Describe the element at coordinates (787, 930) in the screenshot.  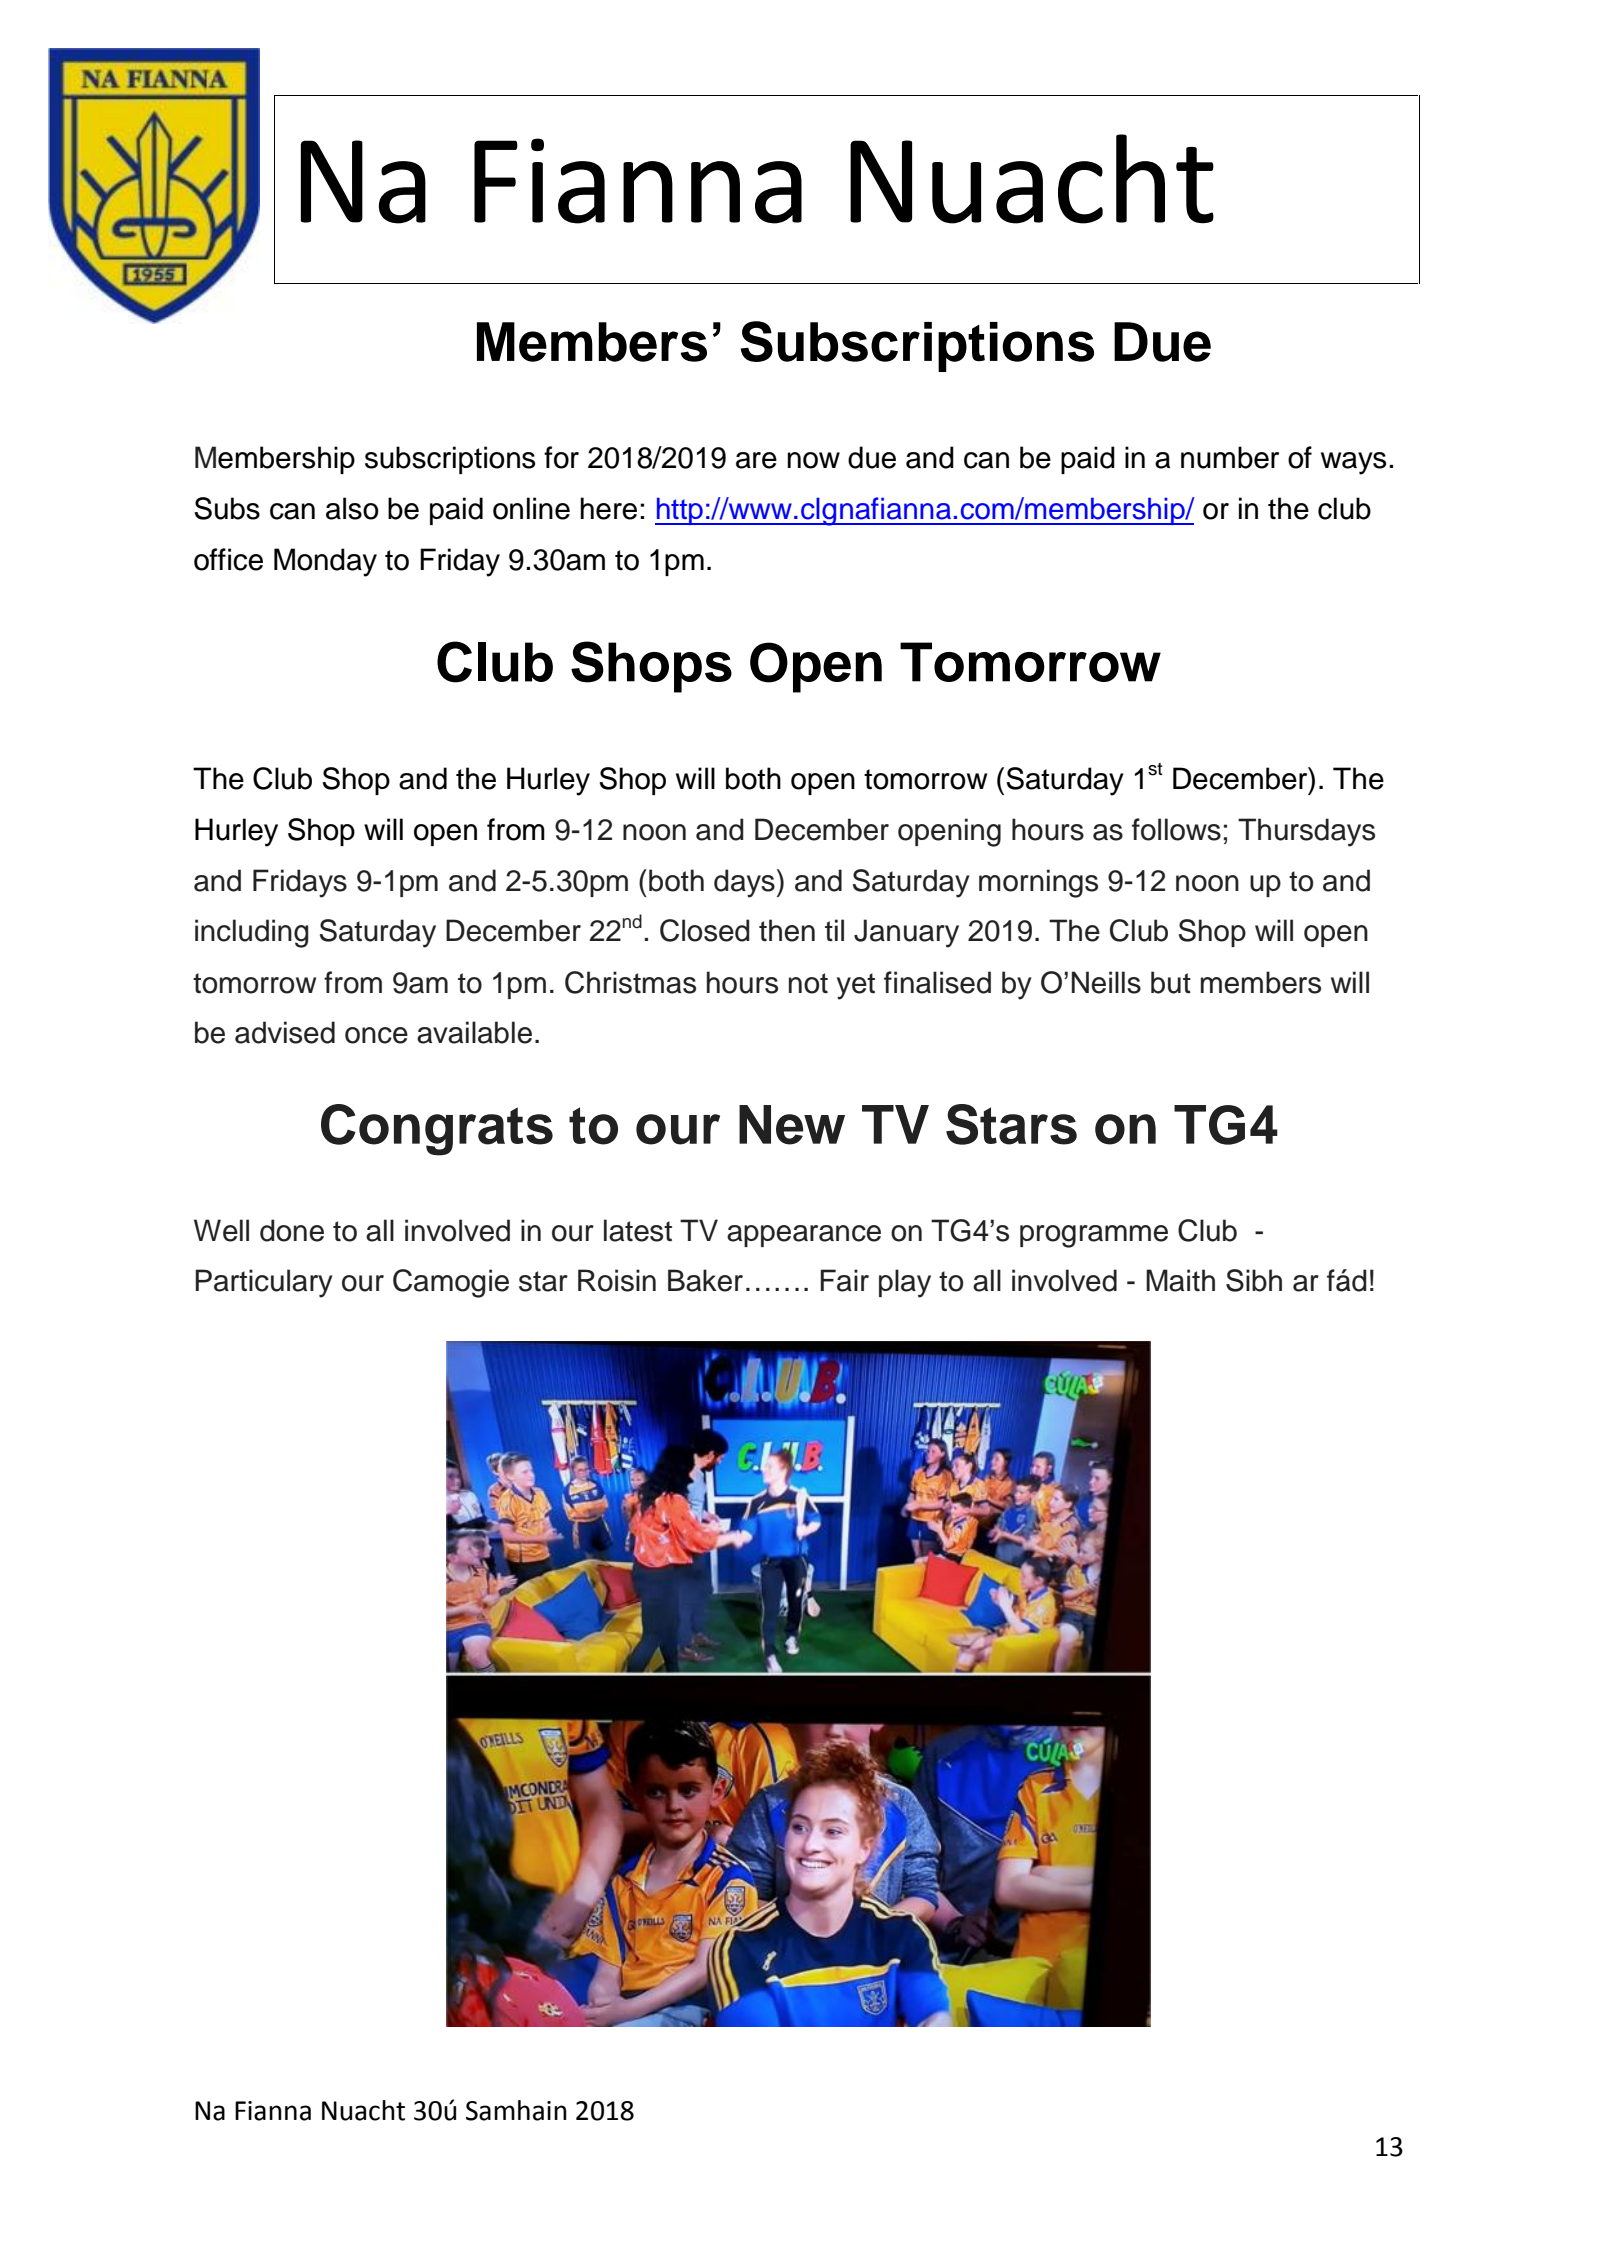
I see `then` at that location.
